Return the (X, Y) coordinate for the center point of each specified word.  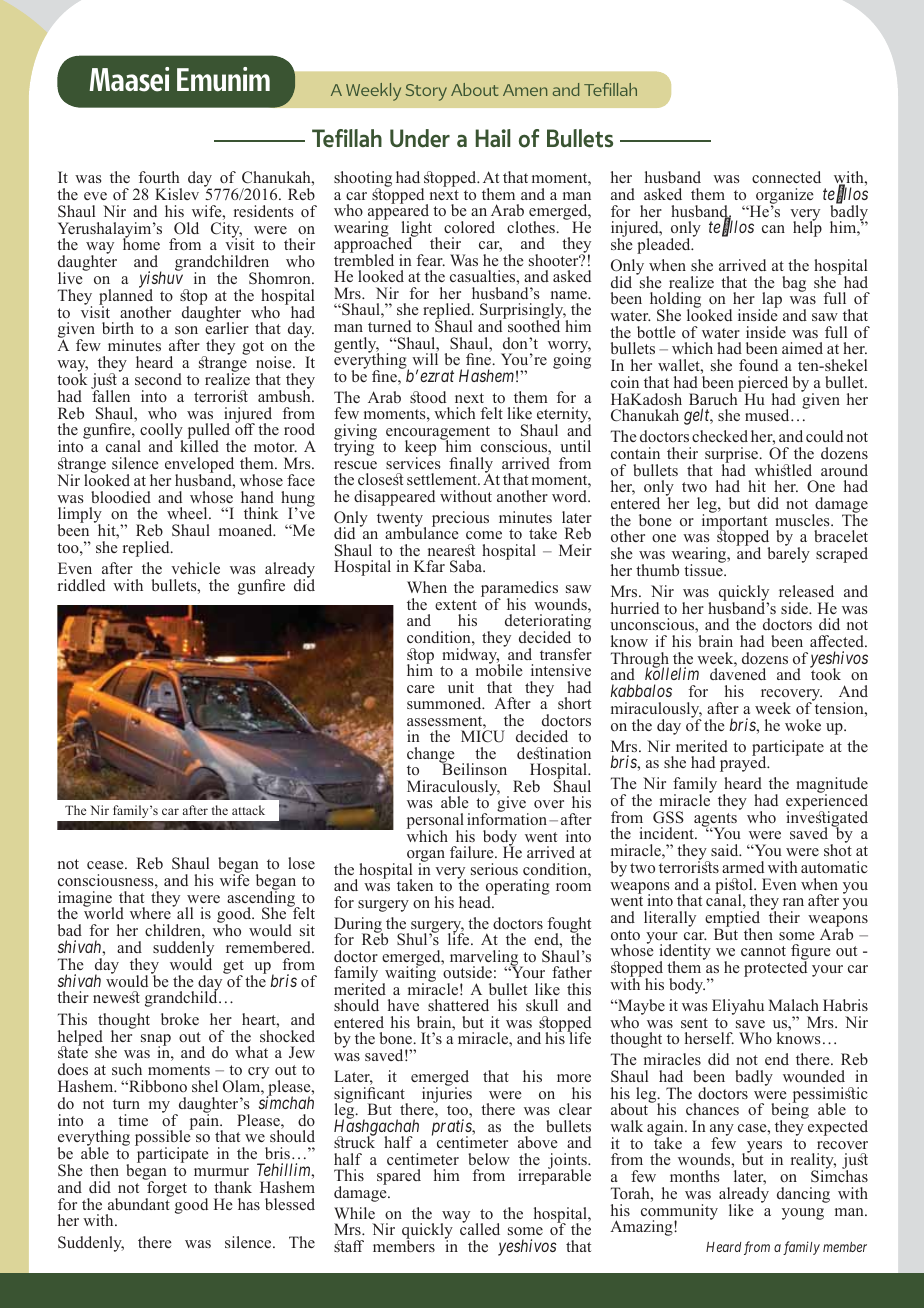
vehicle (195, 568)
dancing (803, 1195)
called (480, 1228)
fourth (159, 177)
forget (166, 1189)
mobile (499, 669)
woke (803, 725)
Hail (493, 138)
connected (786, 177)
